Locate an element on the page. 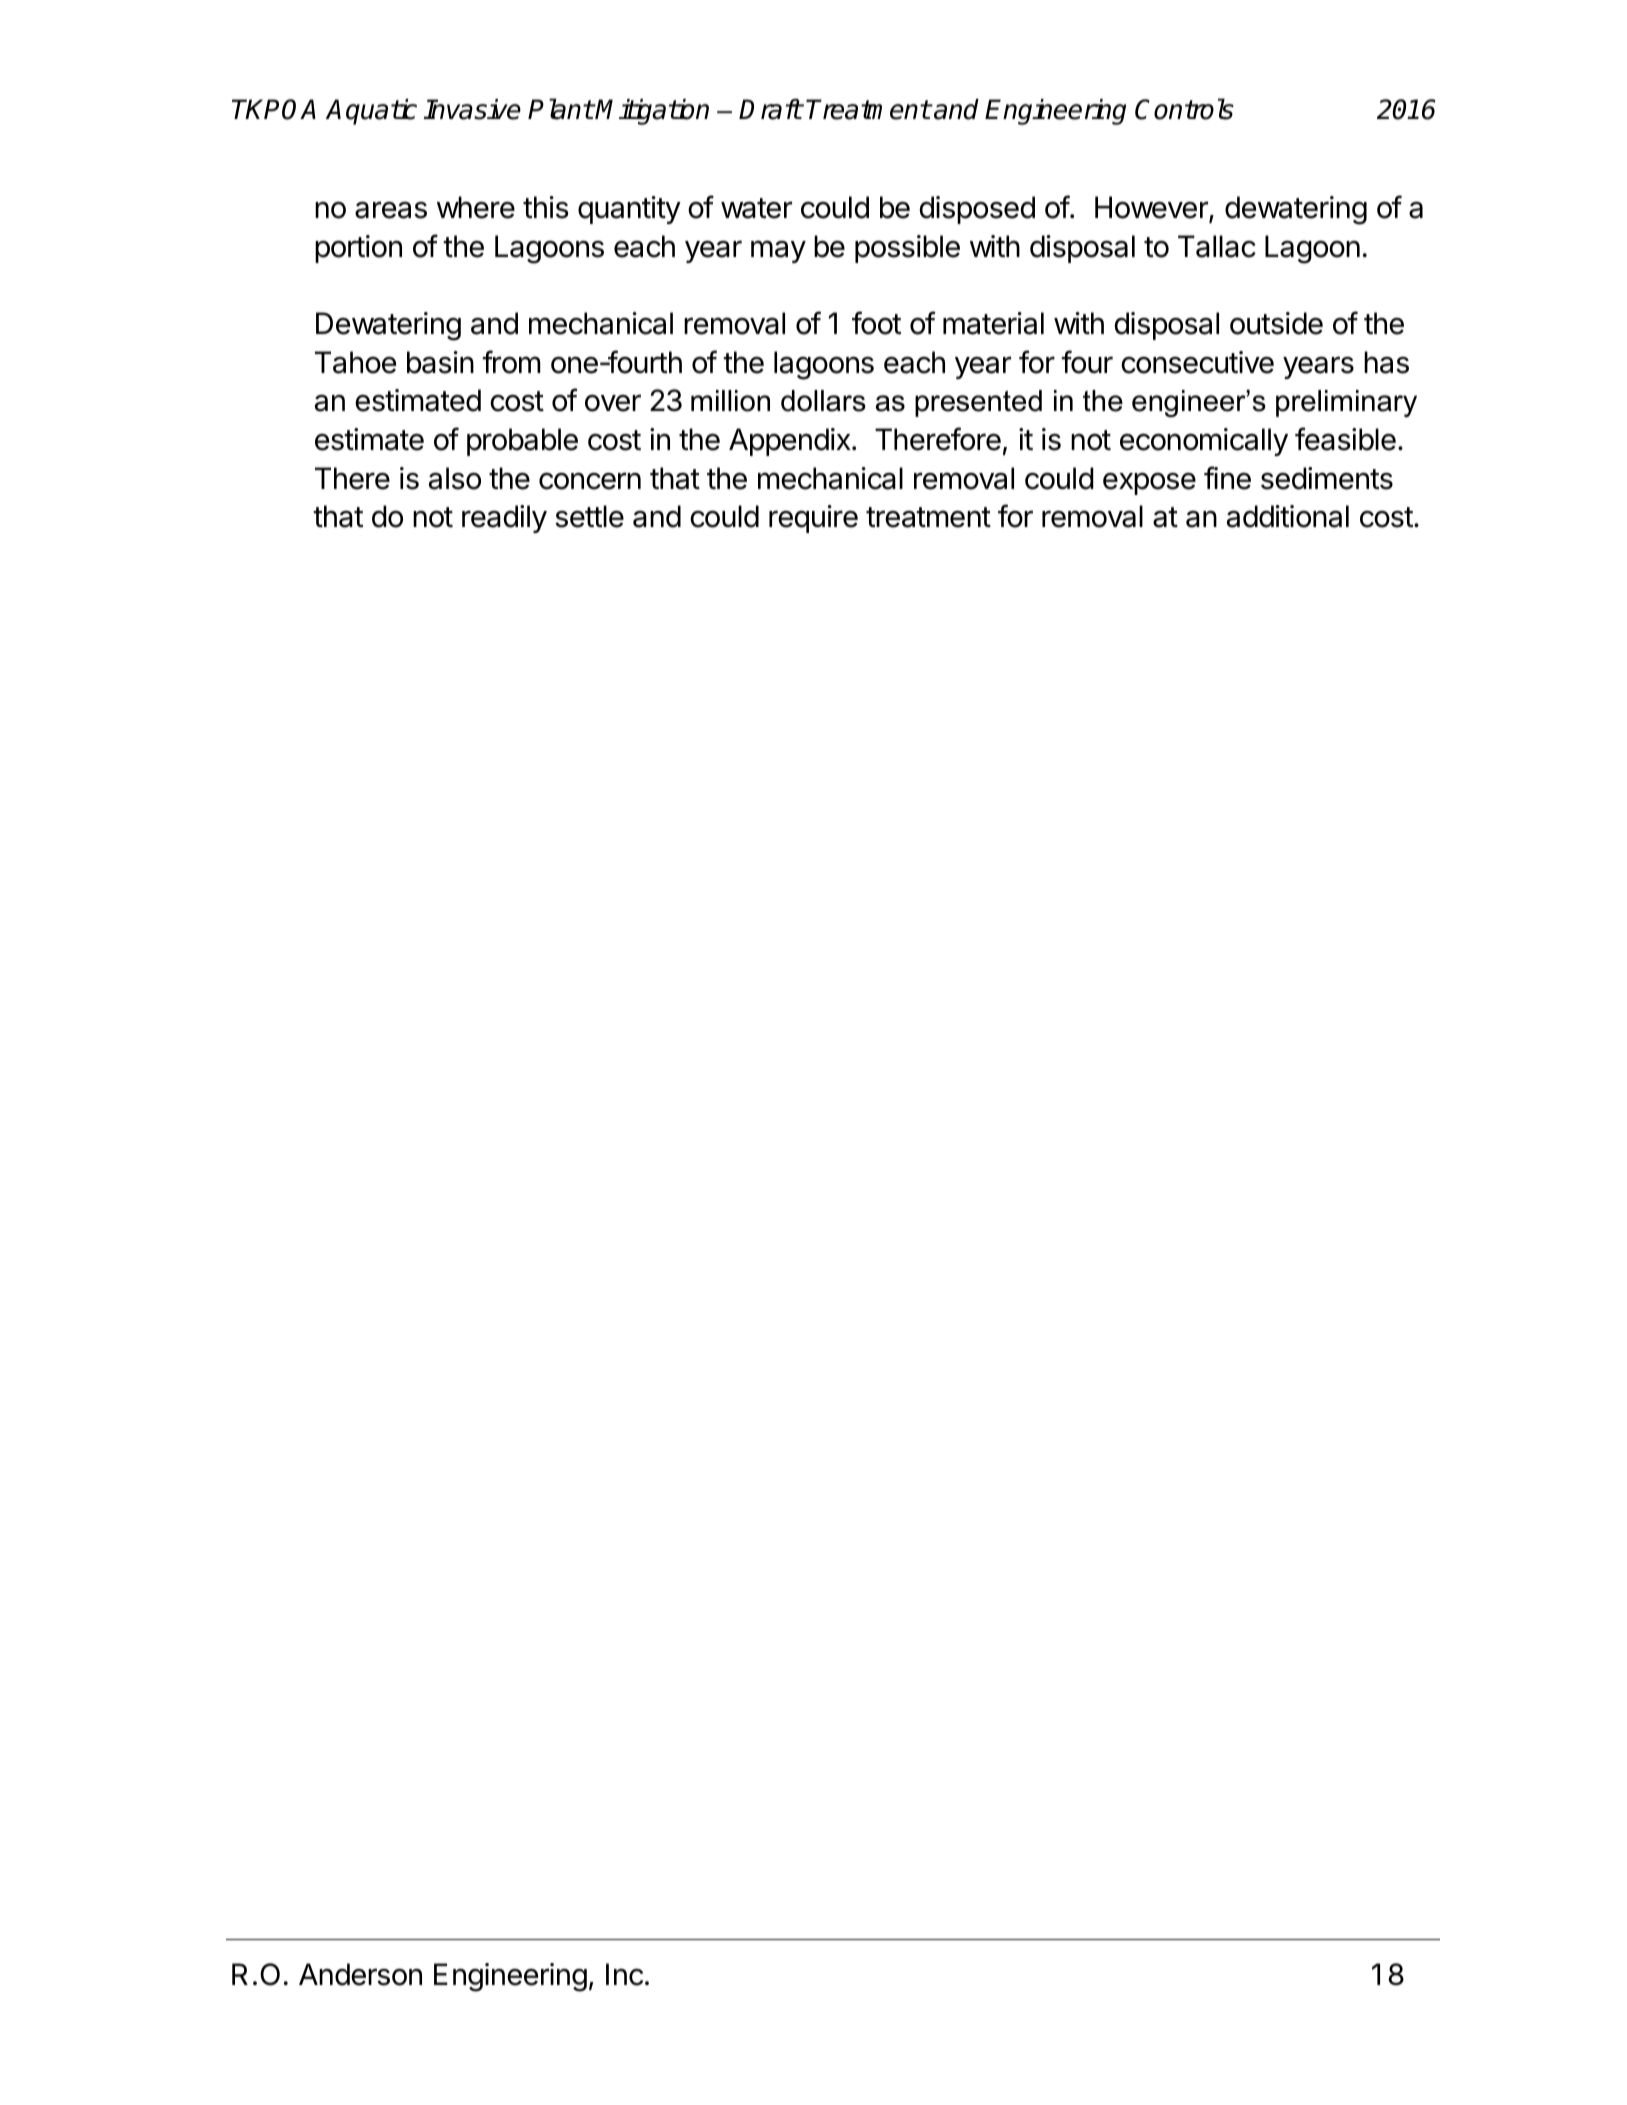  readily is located at coordinates (504, 519).
